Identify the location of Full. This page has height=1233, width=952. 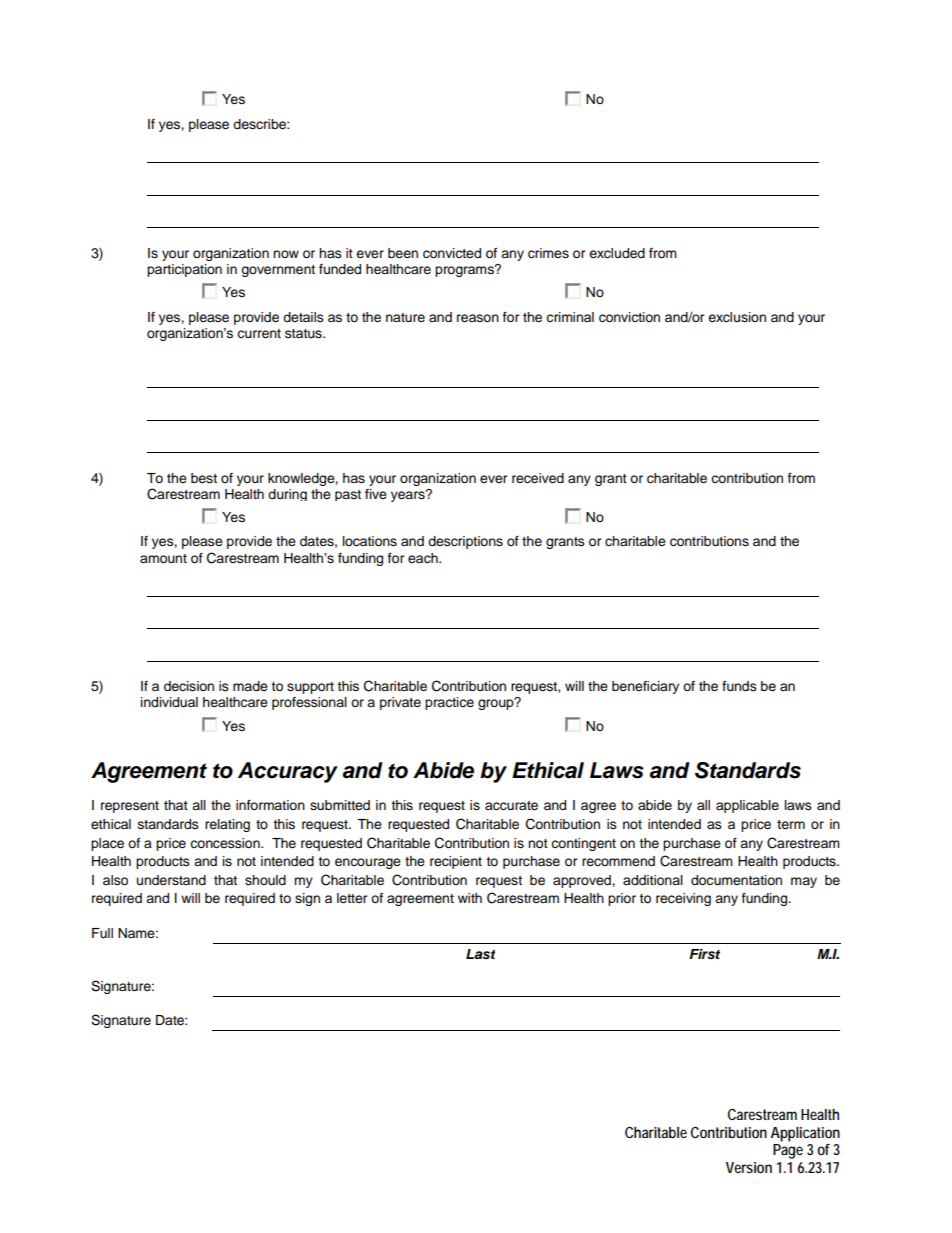
(102, 933).
